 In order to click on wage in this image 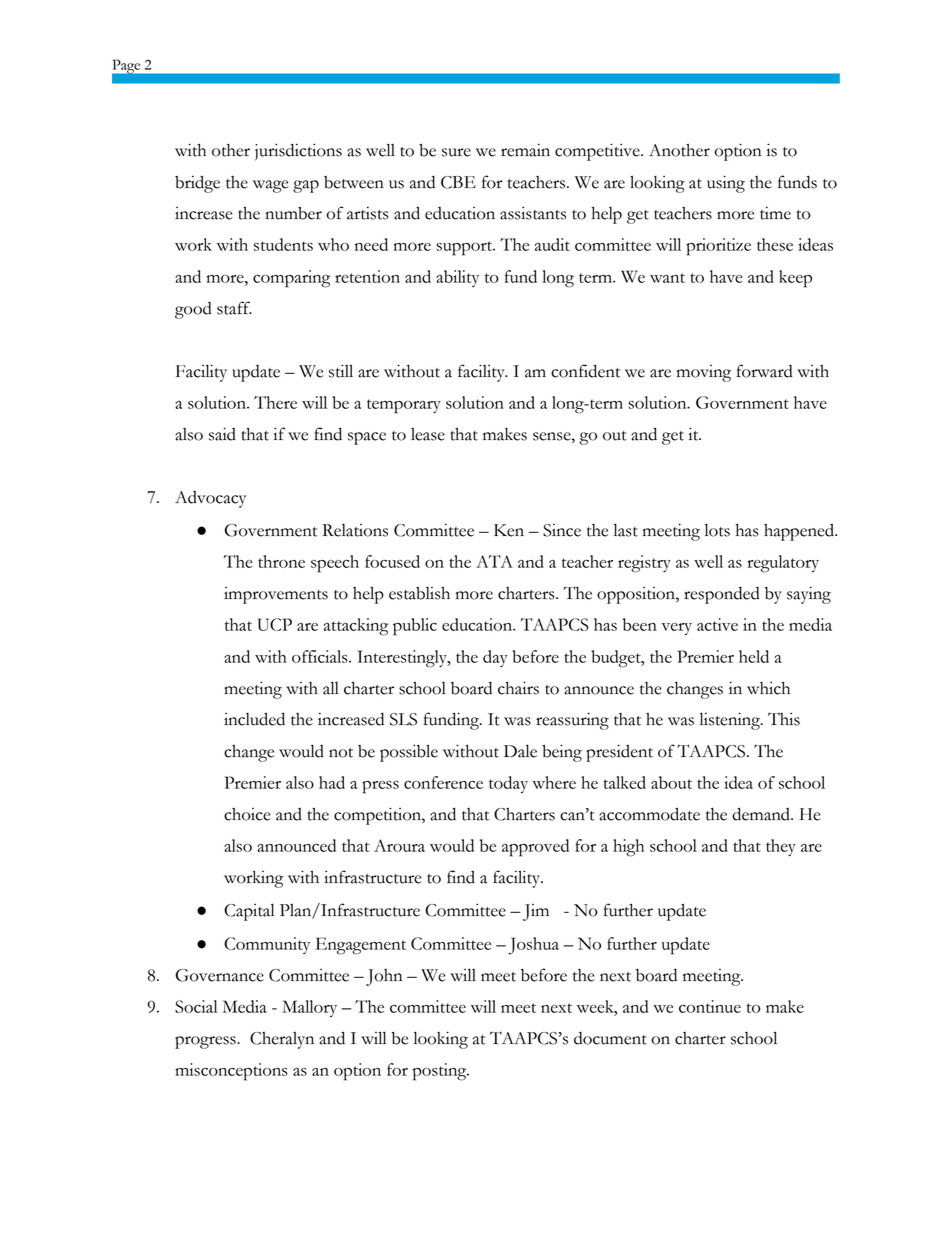, I will do `click(270, 186)`.
